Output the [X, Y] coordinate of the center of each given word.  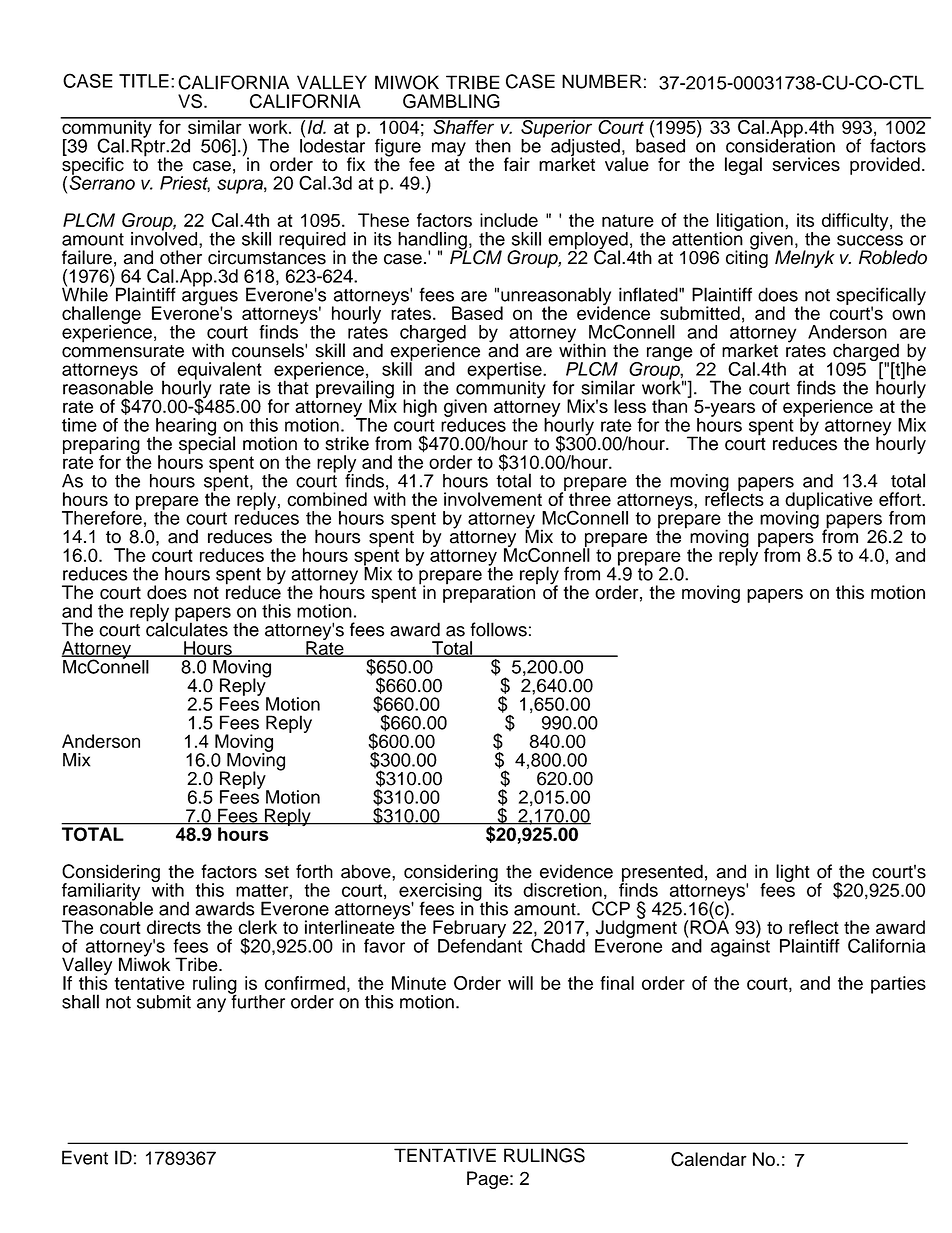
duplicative [829, 502]
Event [85, 1157]
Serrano [102, 181]
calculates [187, 628]
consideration [780, 145]
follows [498, 629]
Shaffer [464, 126]
